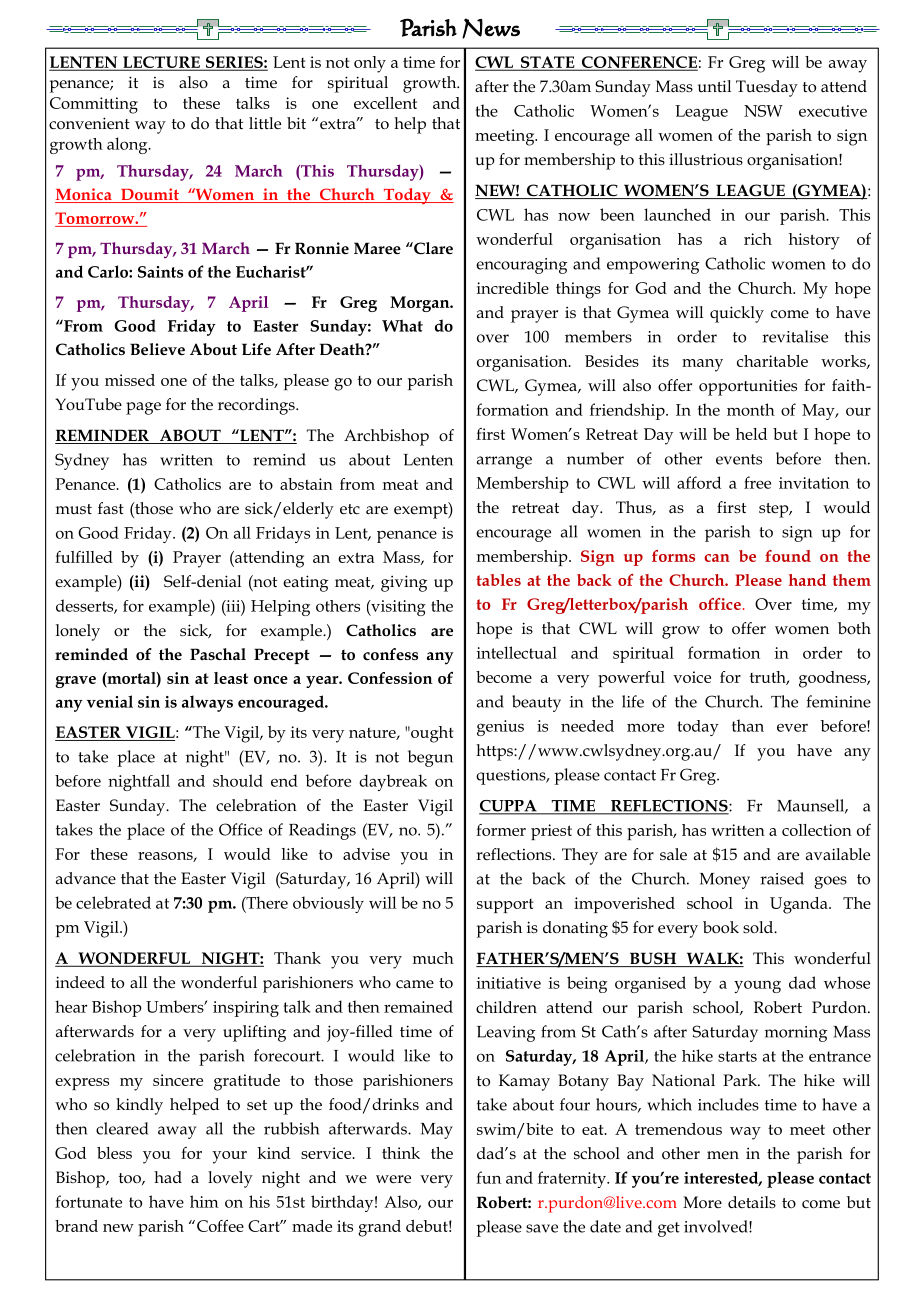 Image resolution: width=924 pixels, height=1308 pixels. I want to click on hand, so click(807, 580).
